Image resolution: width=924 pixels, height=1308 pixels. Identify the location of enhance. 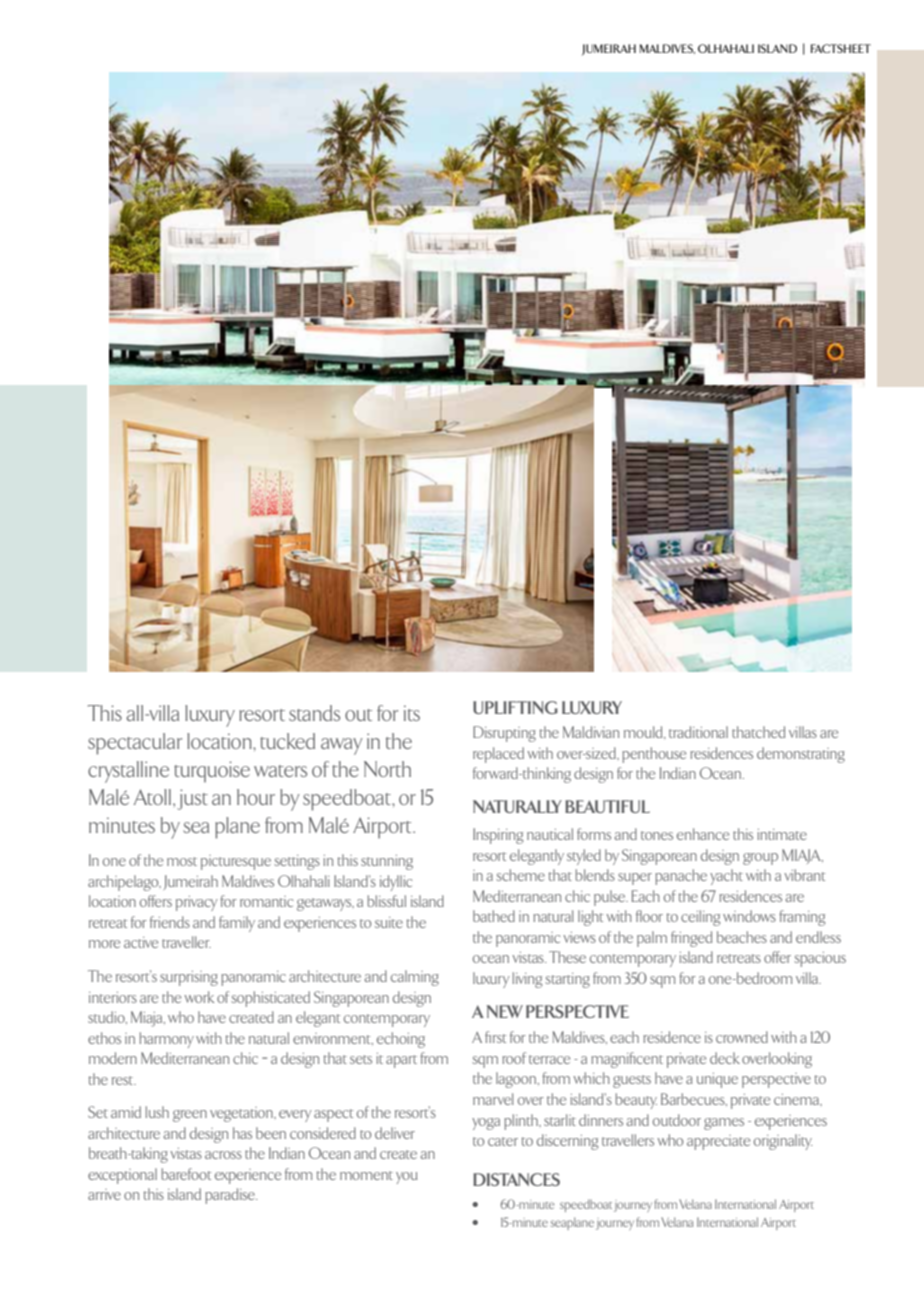
(703, 834).
